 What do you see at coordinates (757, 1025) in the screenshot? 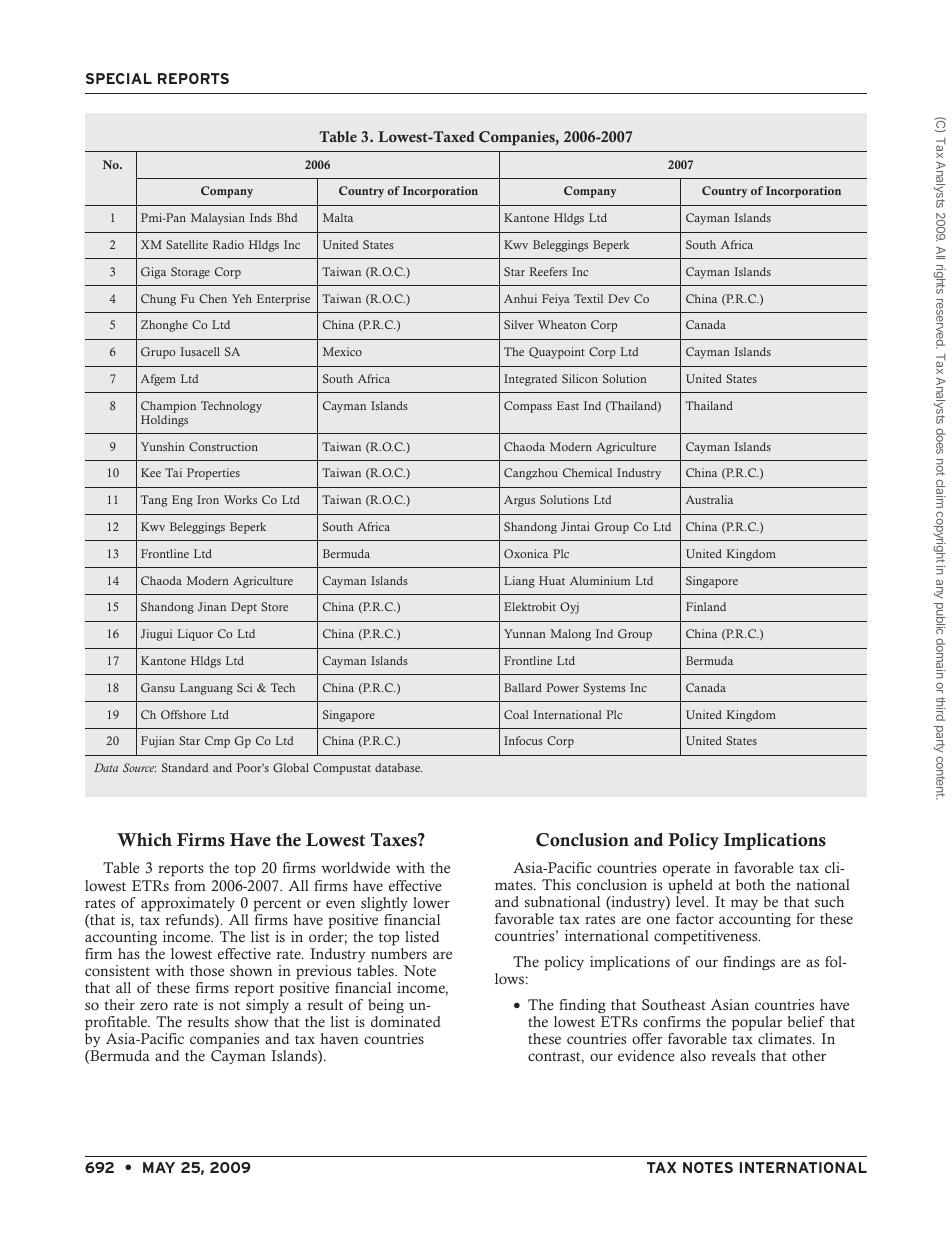
I see `popular` at bounding box center [757, 1025].
